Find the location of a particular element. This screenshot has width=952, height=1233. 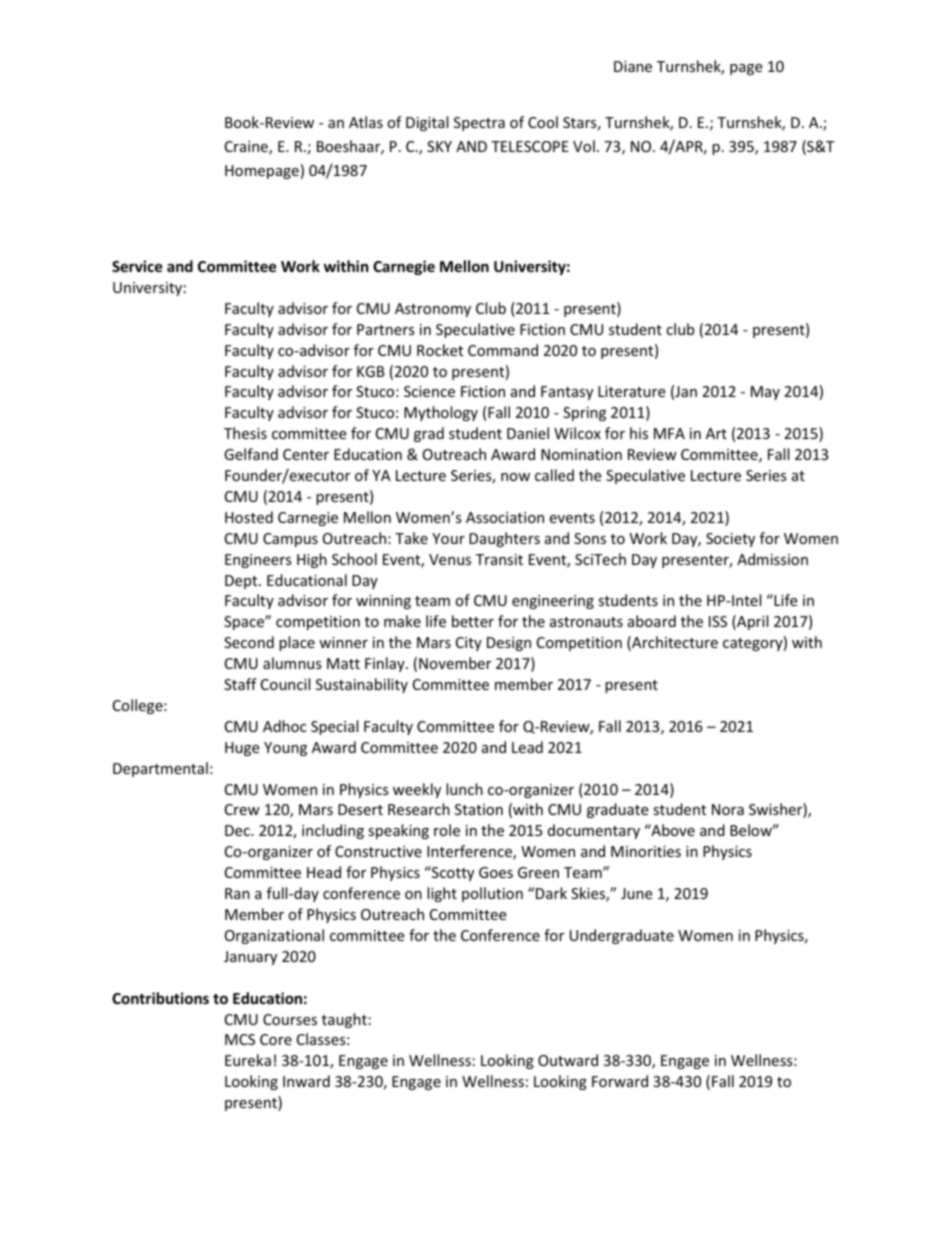

Staff is located at coordinates (240, 684).
